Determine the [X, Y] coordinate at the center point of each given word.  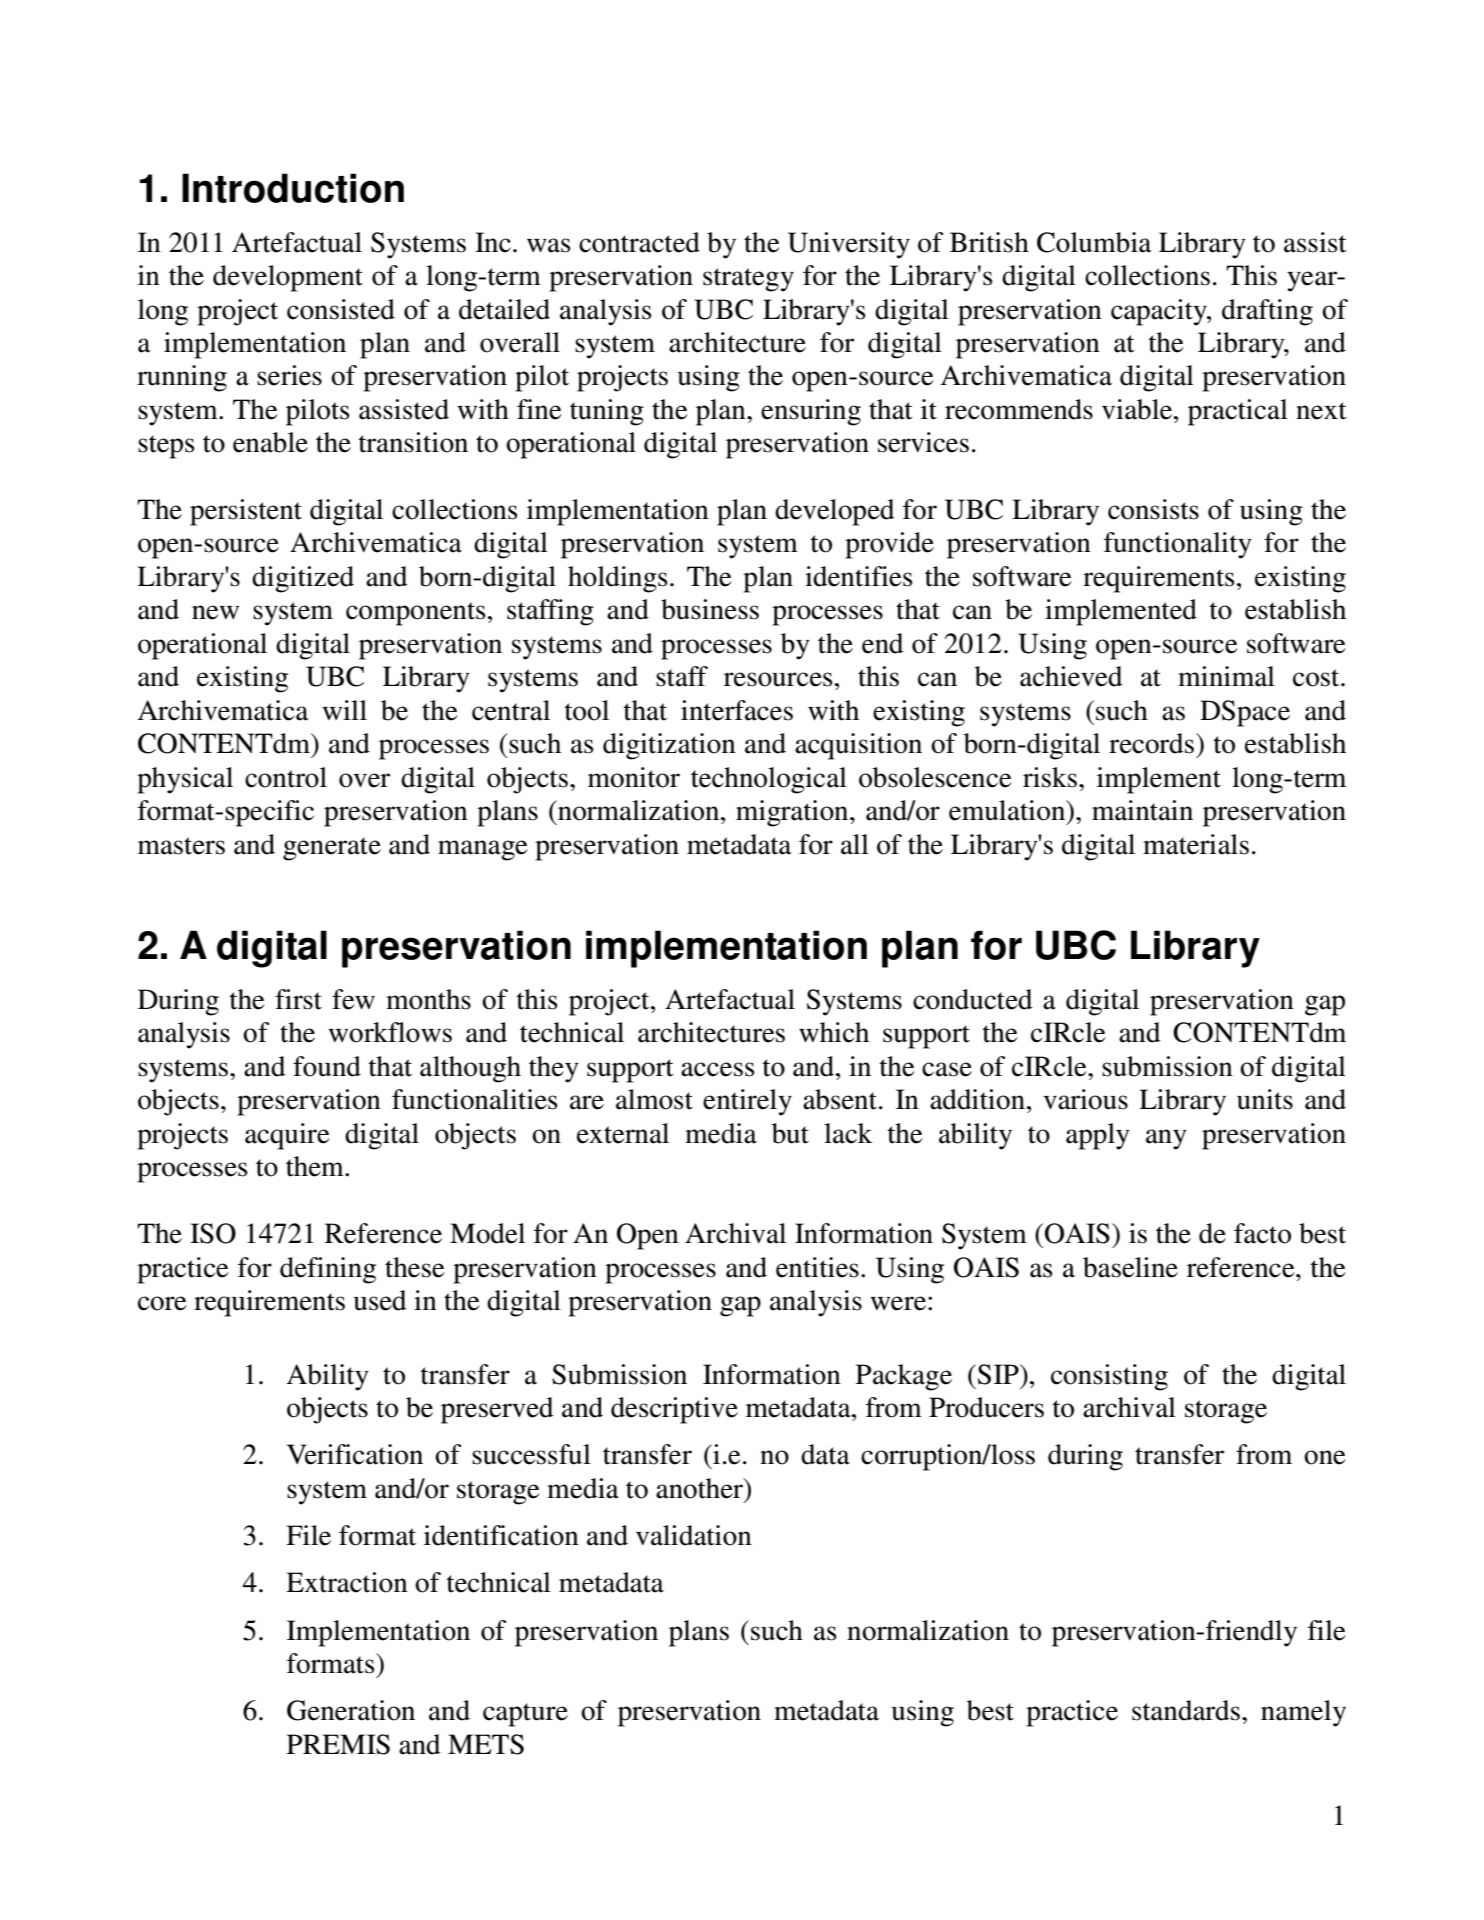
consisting [1109, 1377]
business [710, 609]
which [834, 1032]
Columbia [1094, 242]
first [298, 999]
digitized [303, 579]
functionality [1178, 545]
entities [817, 1267]
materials [1196, 844]
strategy [748, 280]
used [380, 1300]
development [288, 278]
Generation [351, 1710]
